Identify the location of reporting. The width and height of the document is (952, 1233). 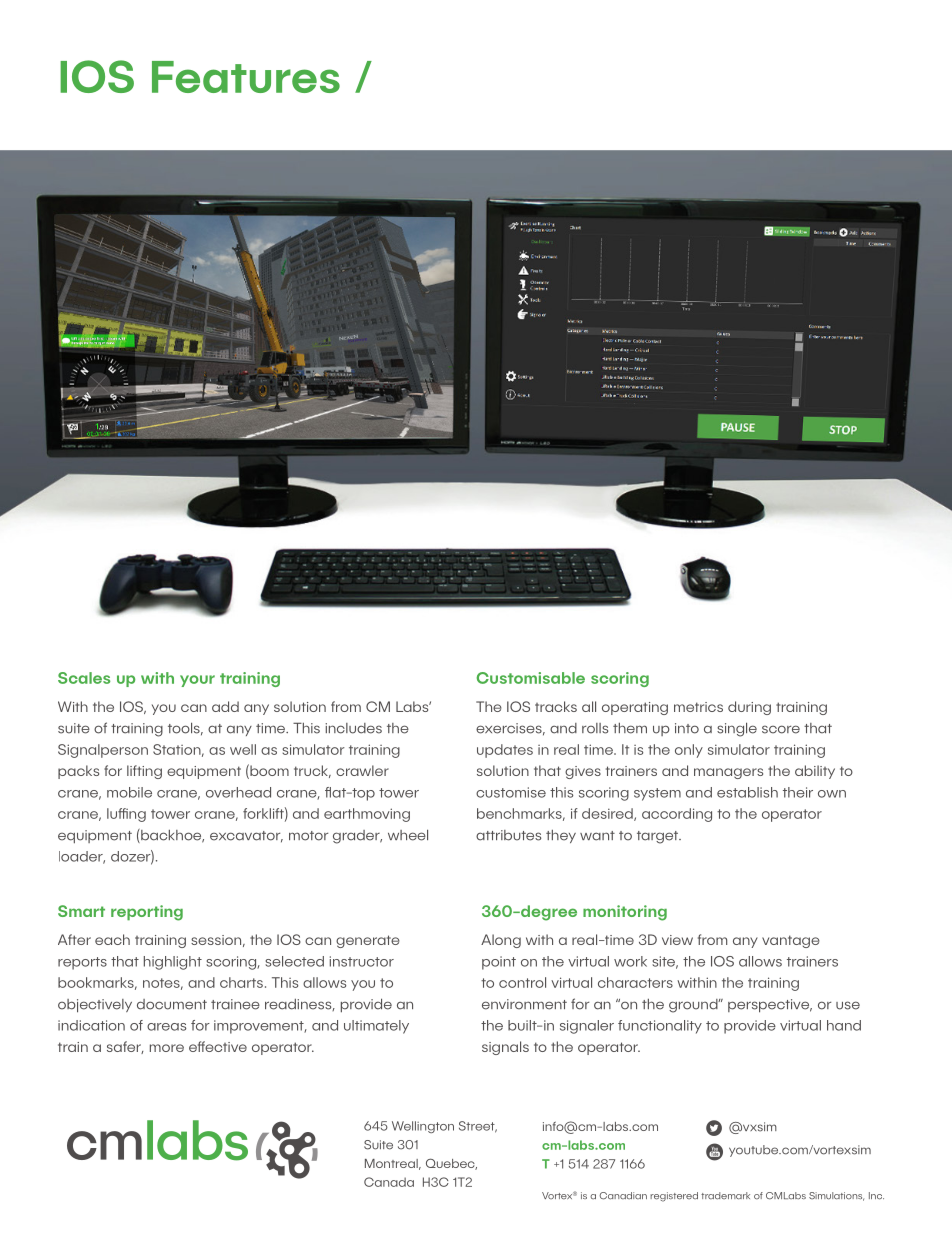
(147, 913).
